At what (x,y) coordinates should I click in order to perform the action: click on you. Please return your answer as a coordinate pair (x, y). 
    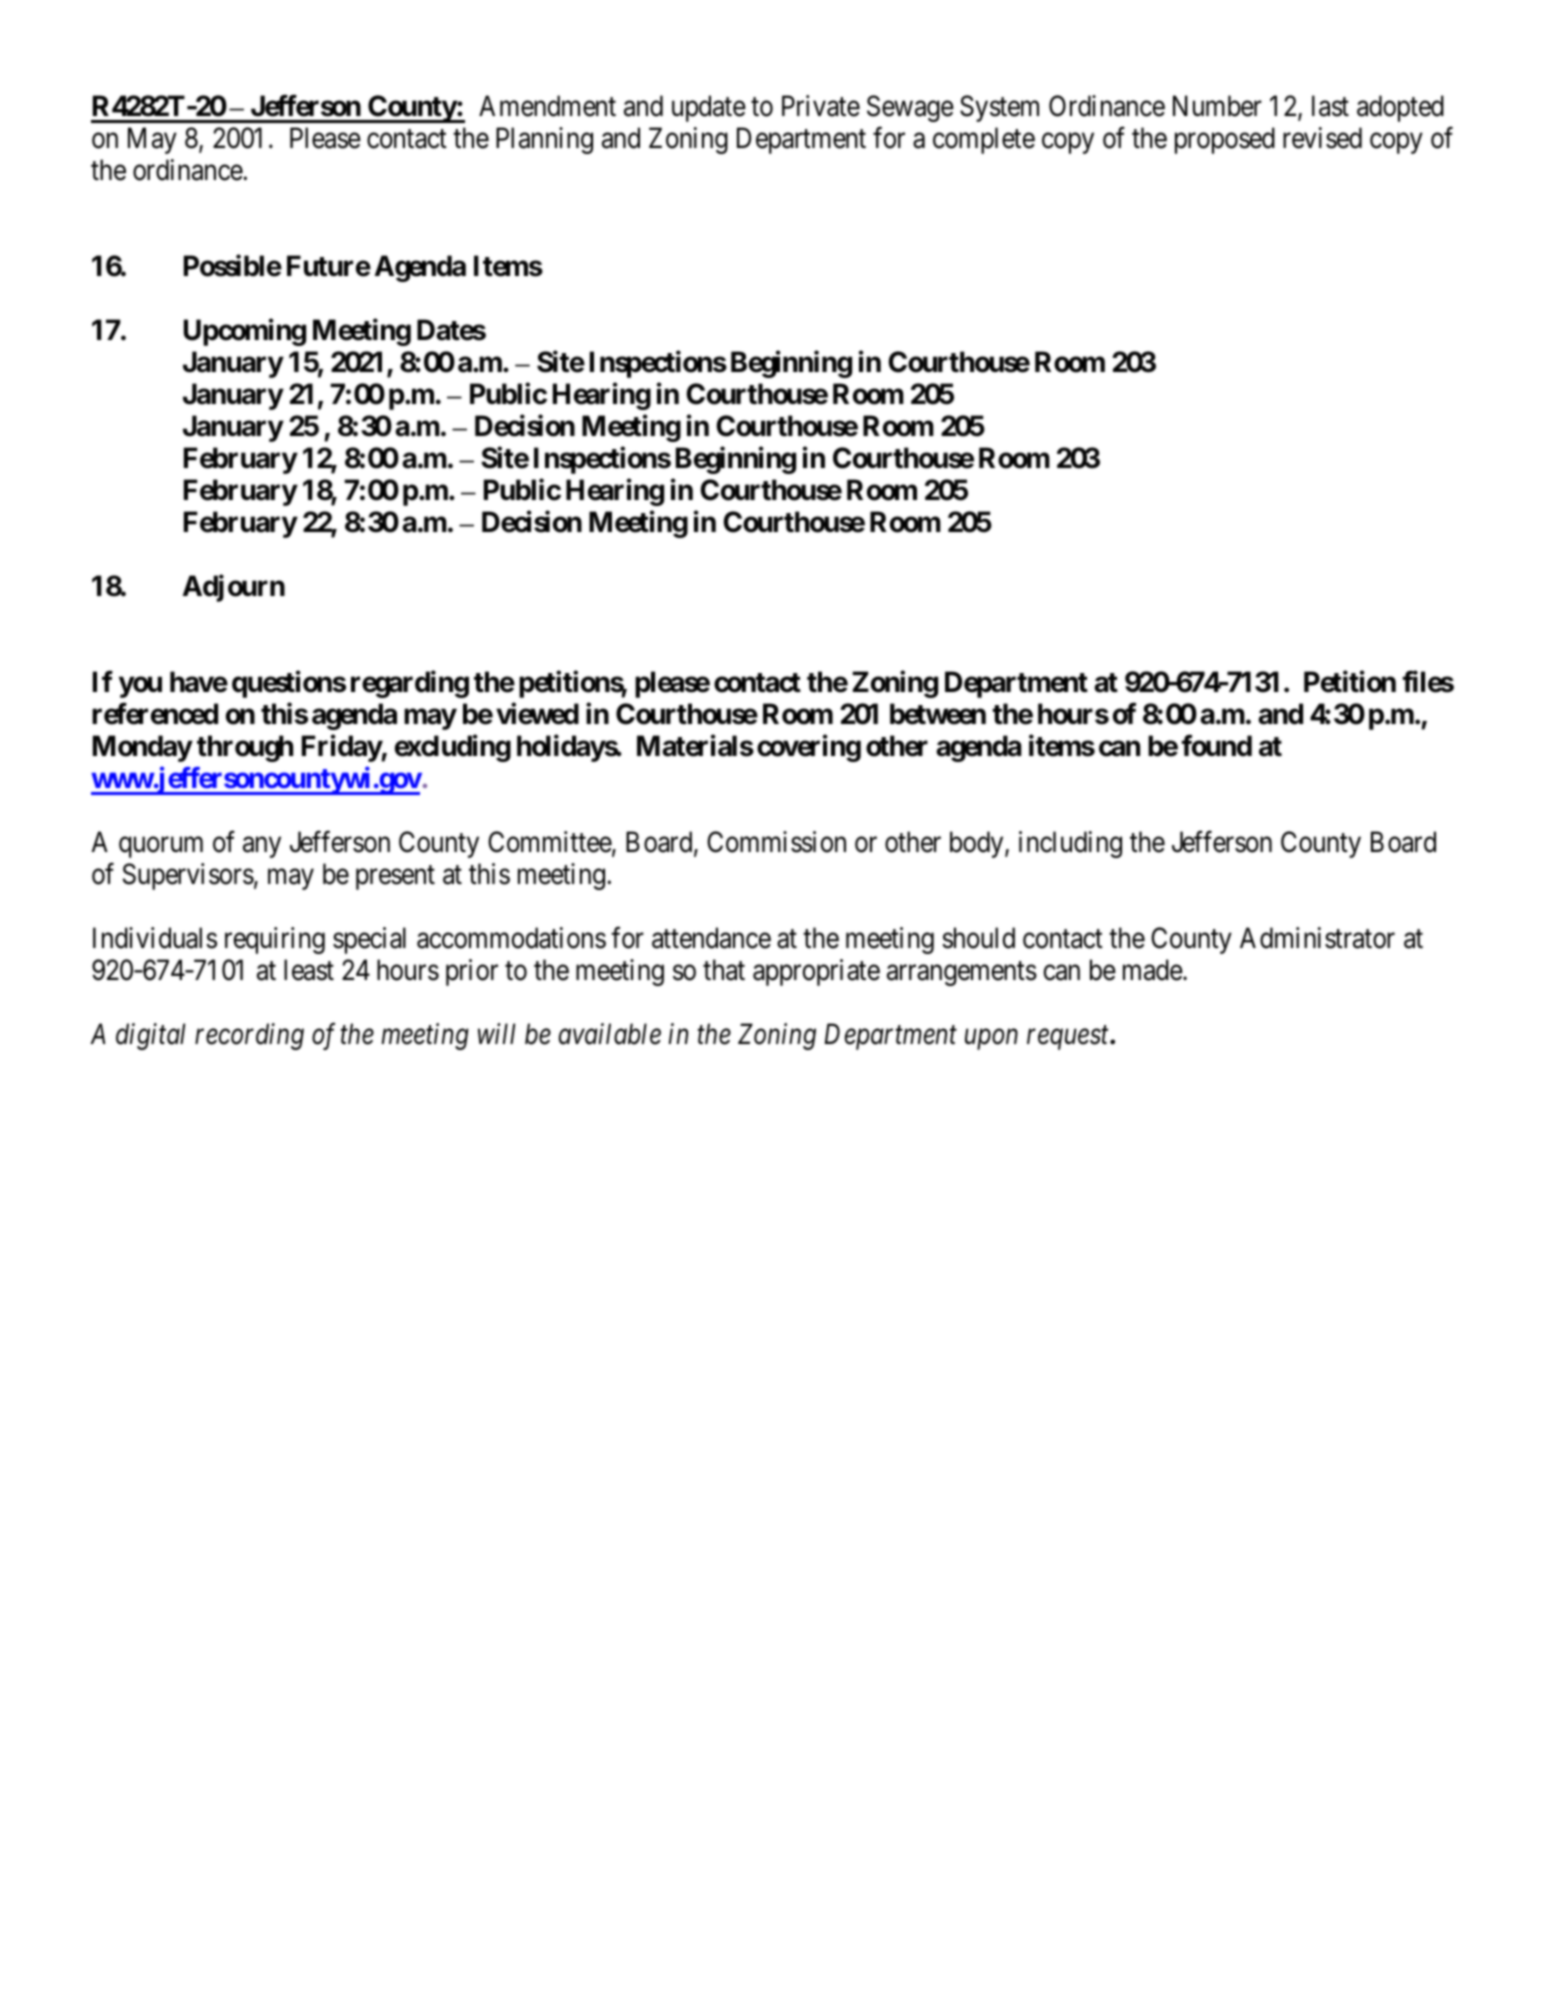
    Looking at the image, I should click on (140, 687).
